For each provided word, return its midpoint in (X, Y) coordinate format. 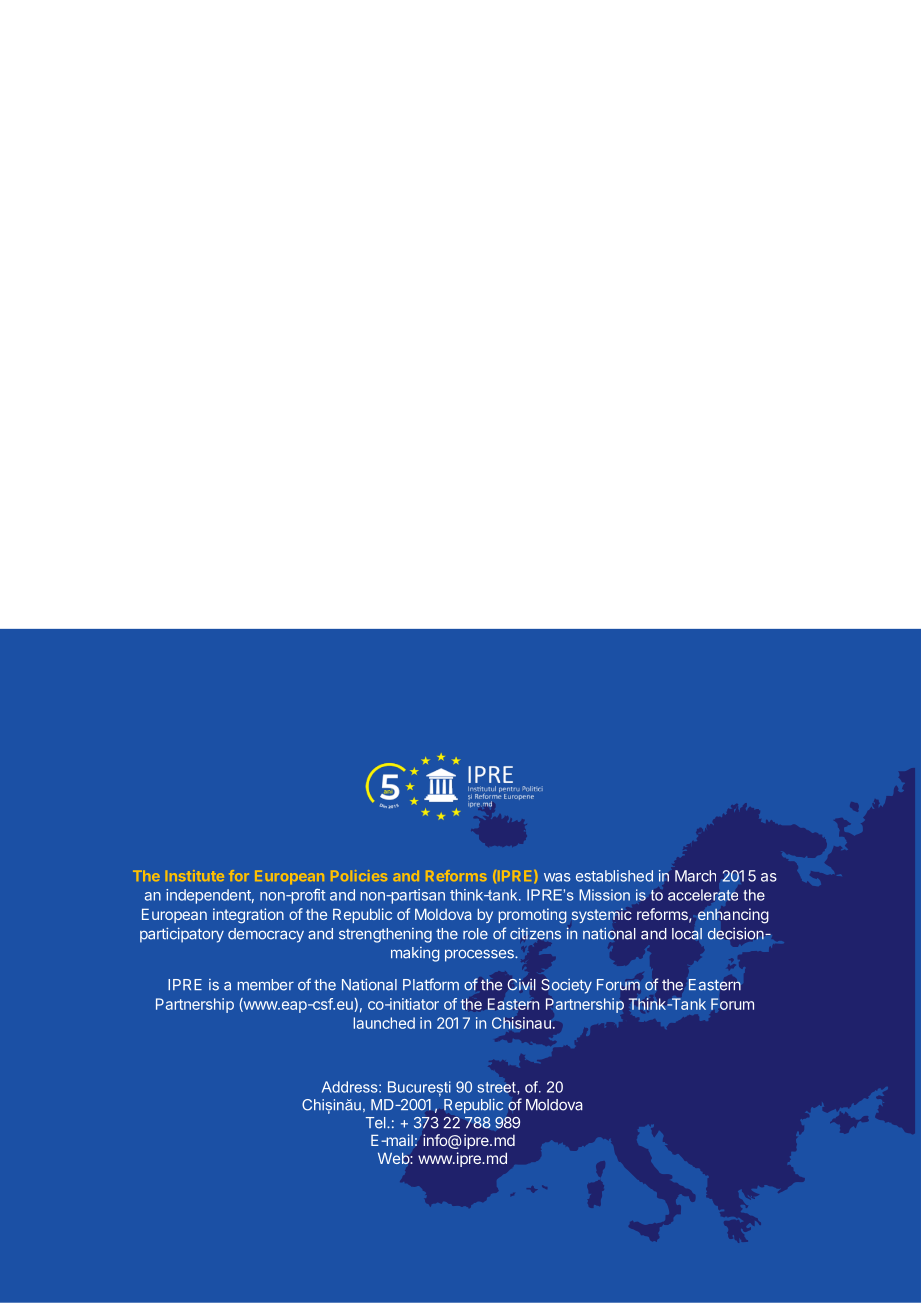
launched (384, 1023)
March (695, 876)
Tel (377, 1123)
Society (567, 986)
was (557, 877)
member (266, 985)
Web (394, 1158)
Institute (195, 875)
